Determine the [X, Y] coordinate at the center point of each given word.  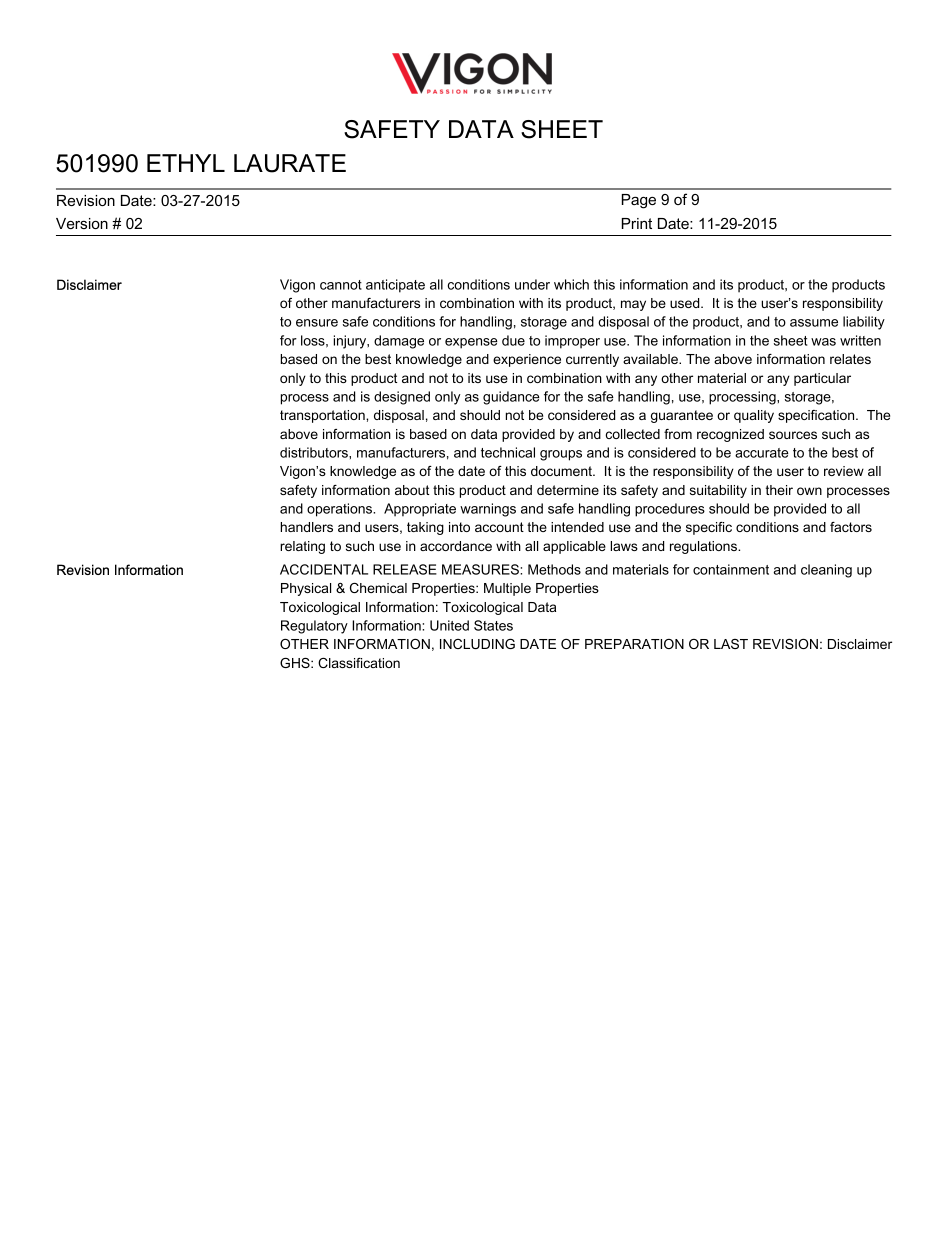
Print [637, 223]
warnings [488, 510]
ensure [317, 323]
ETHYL [186, 163]
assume [814, 323]
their [779, 490]
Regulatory [314, 627]
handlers [307, 527]
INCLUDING [477, 644]
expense [471, 343]
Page [639, 201]
